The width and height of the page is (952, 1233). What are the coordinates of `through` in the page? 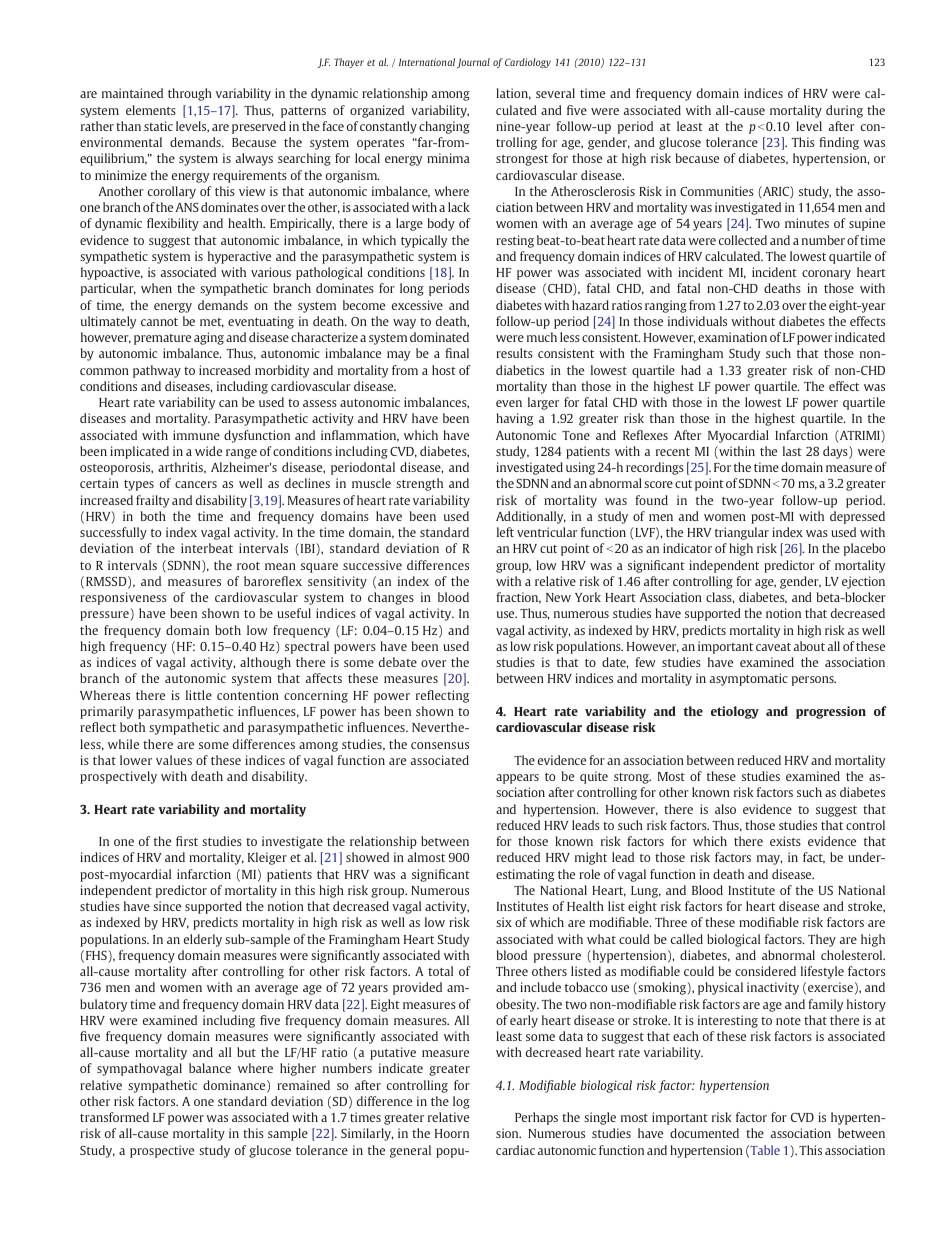 It's located at (190, 94).
